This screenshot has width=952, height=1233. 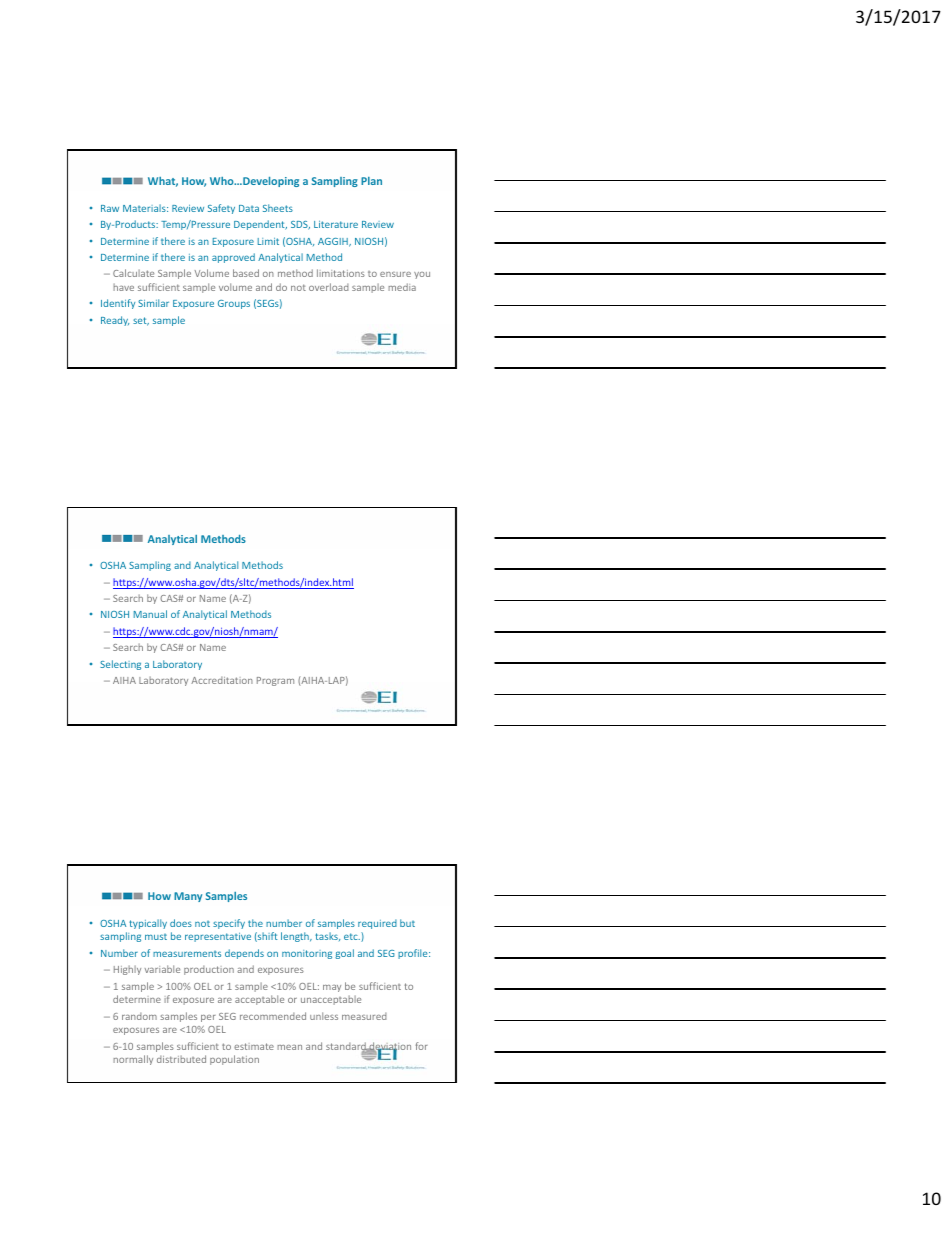 I want to click on Raw, so click(x=110, y=208).
